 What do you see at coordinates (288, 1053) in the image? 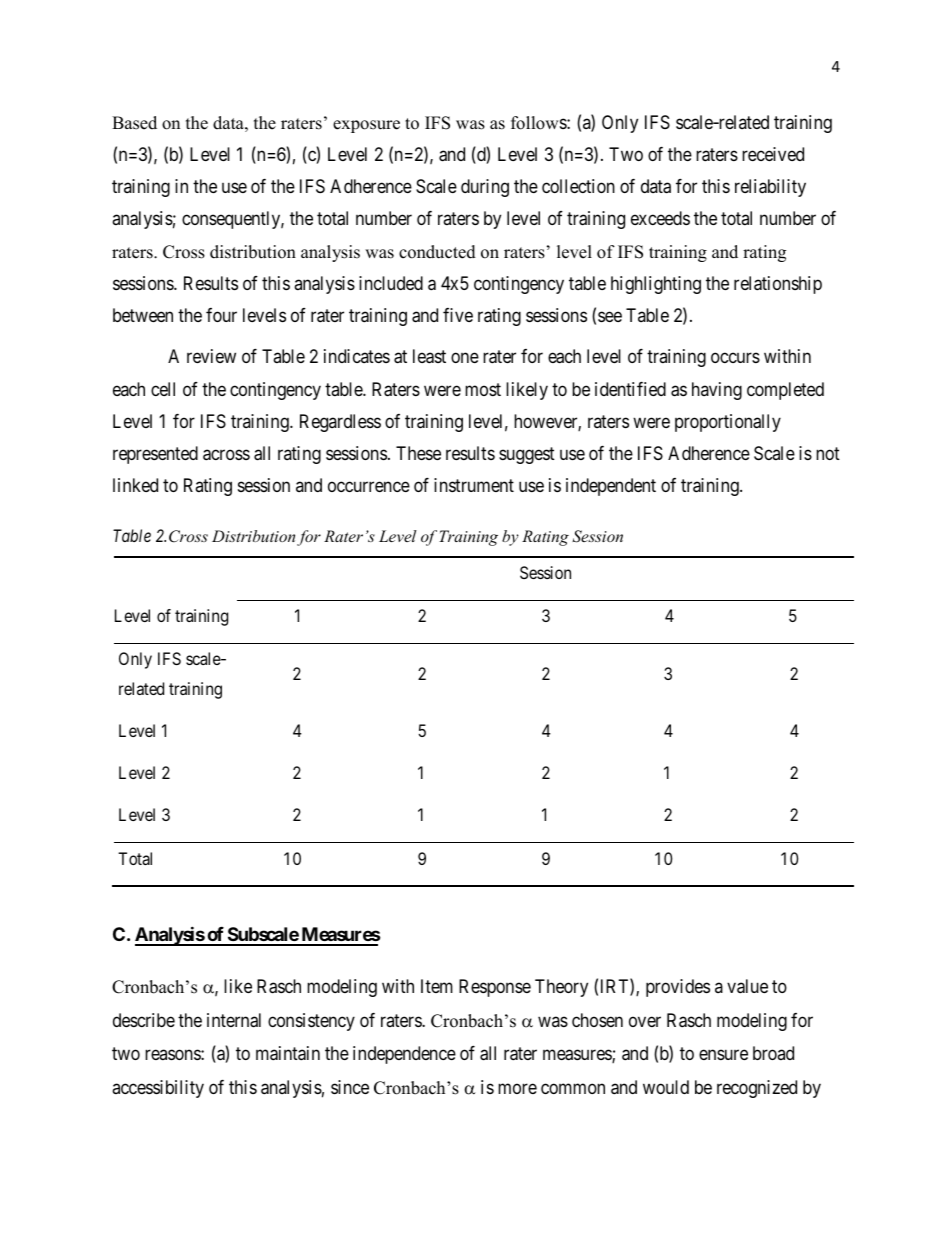
I see `maintain` at bounding box center [288, 1053].
